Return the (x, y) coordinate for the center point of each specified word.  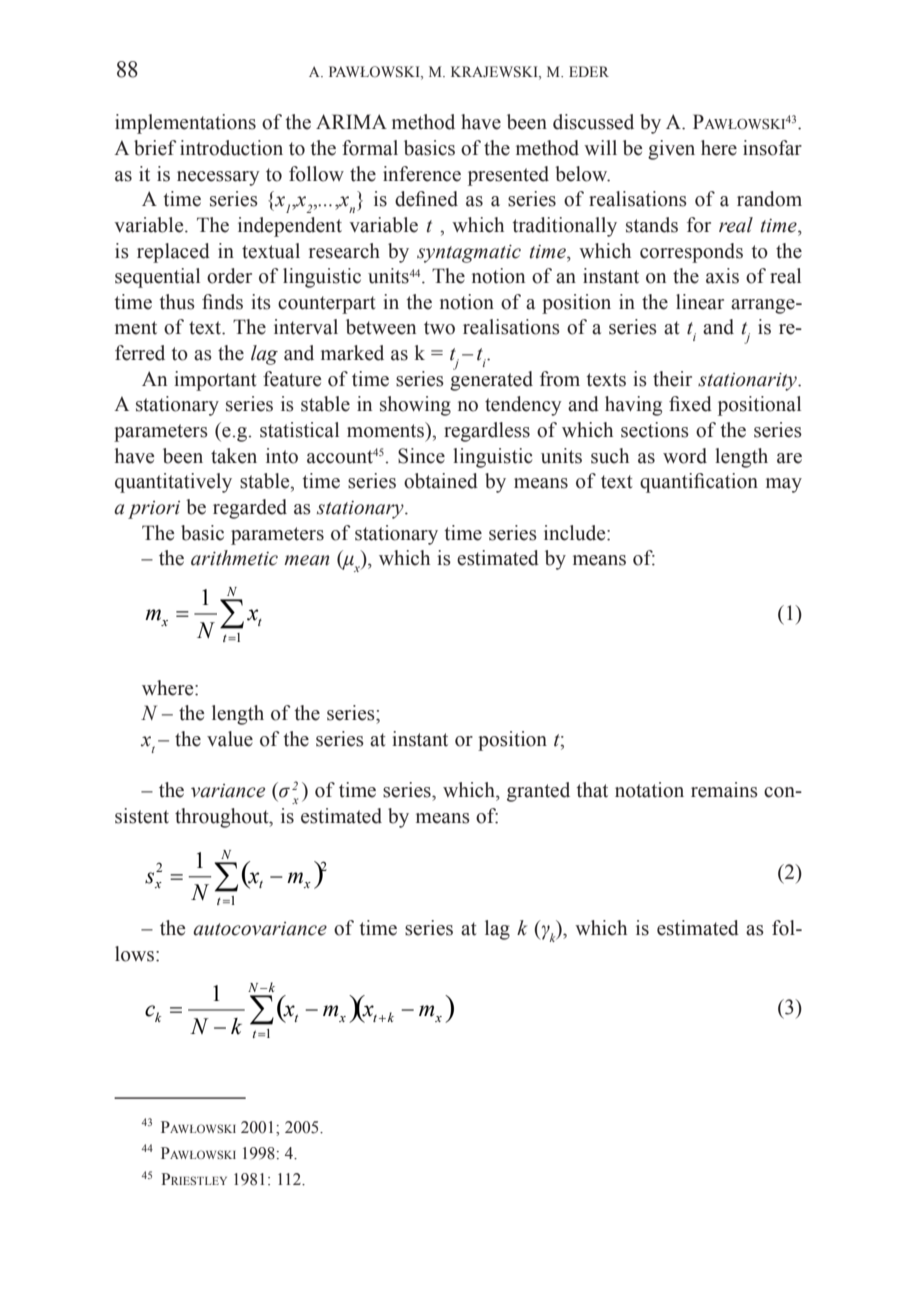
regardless (487, 432)
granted (538, 792)
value (230, 739)
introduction (231, 148)
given (671, 150)
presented (508, 176)
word (685, 456)
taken (234, 456)
